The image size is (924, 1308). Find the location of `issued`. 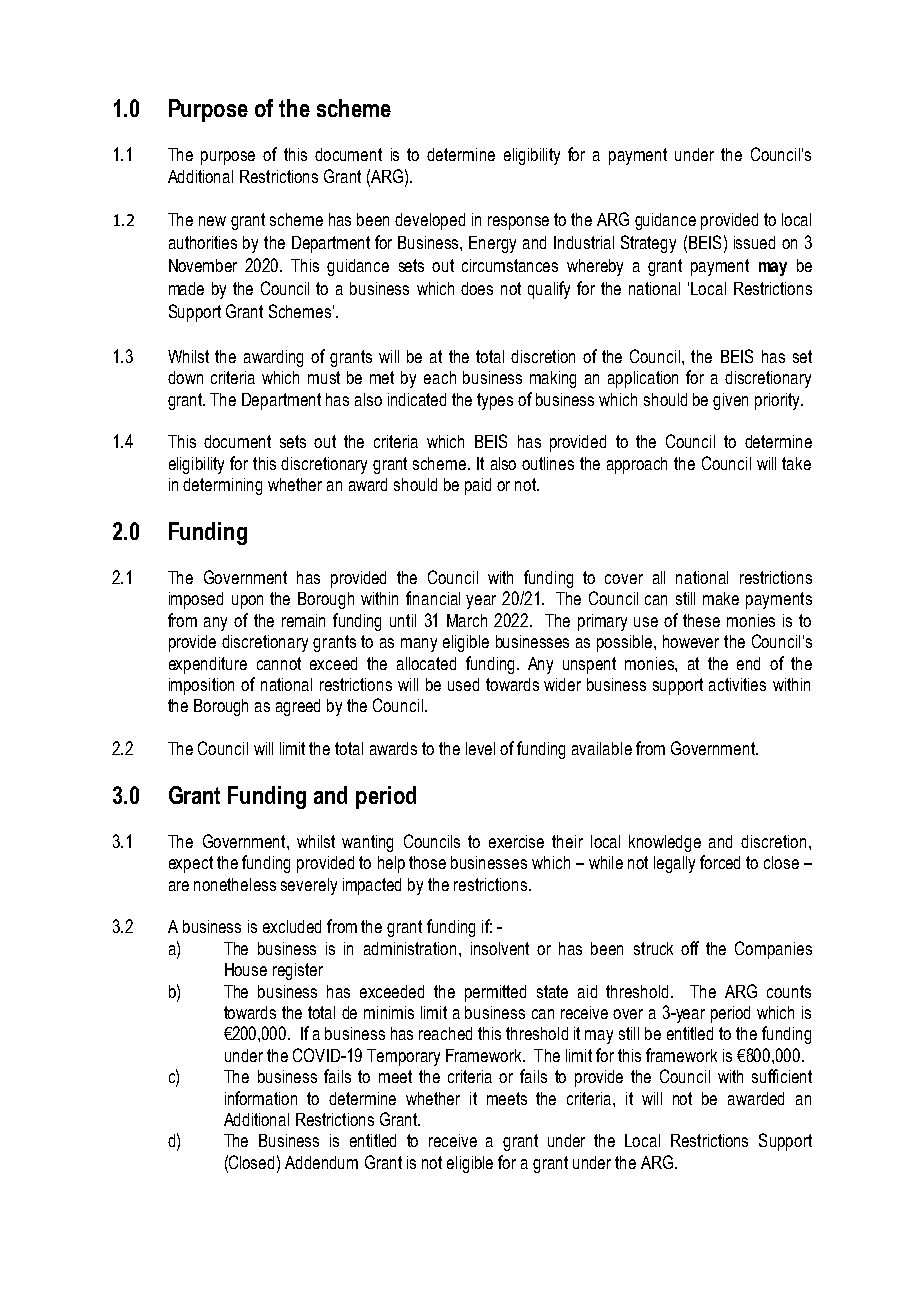

issued is located at coordinates (754, 242).
